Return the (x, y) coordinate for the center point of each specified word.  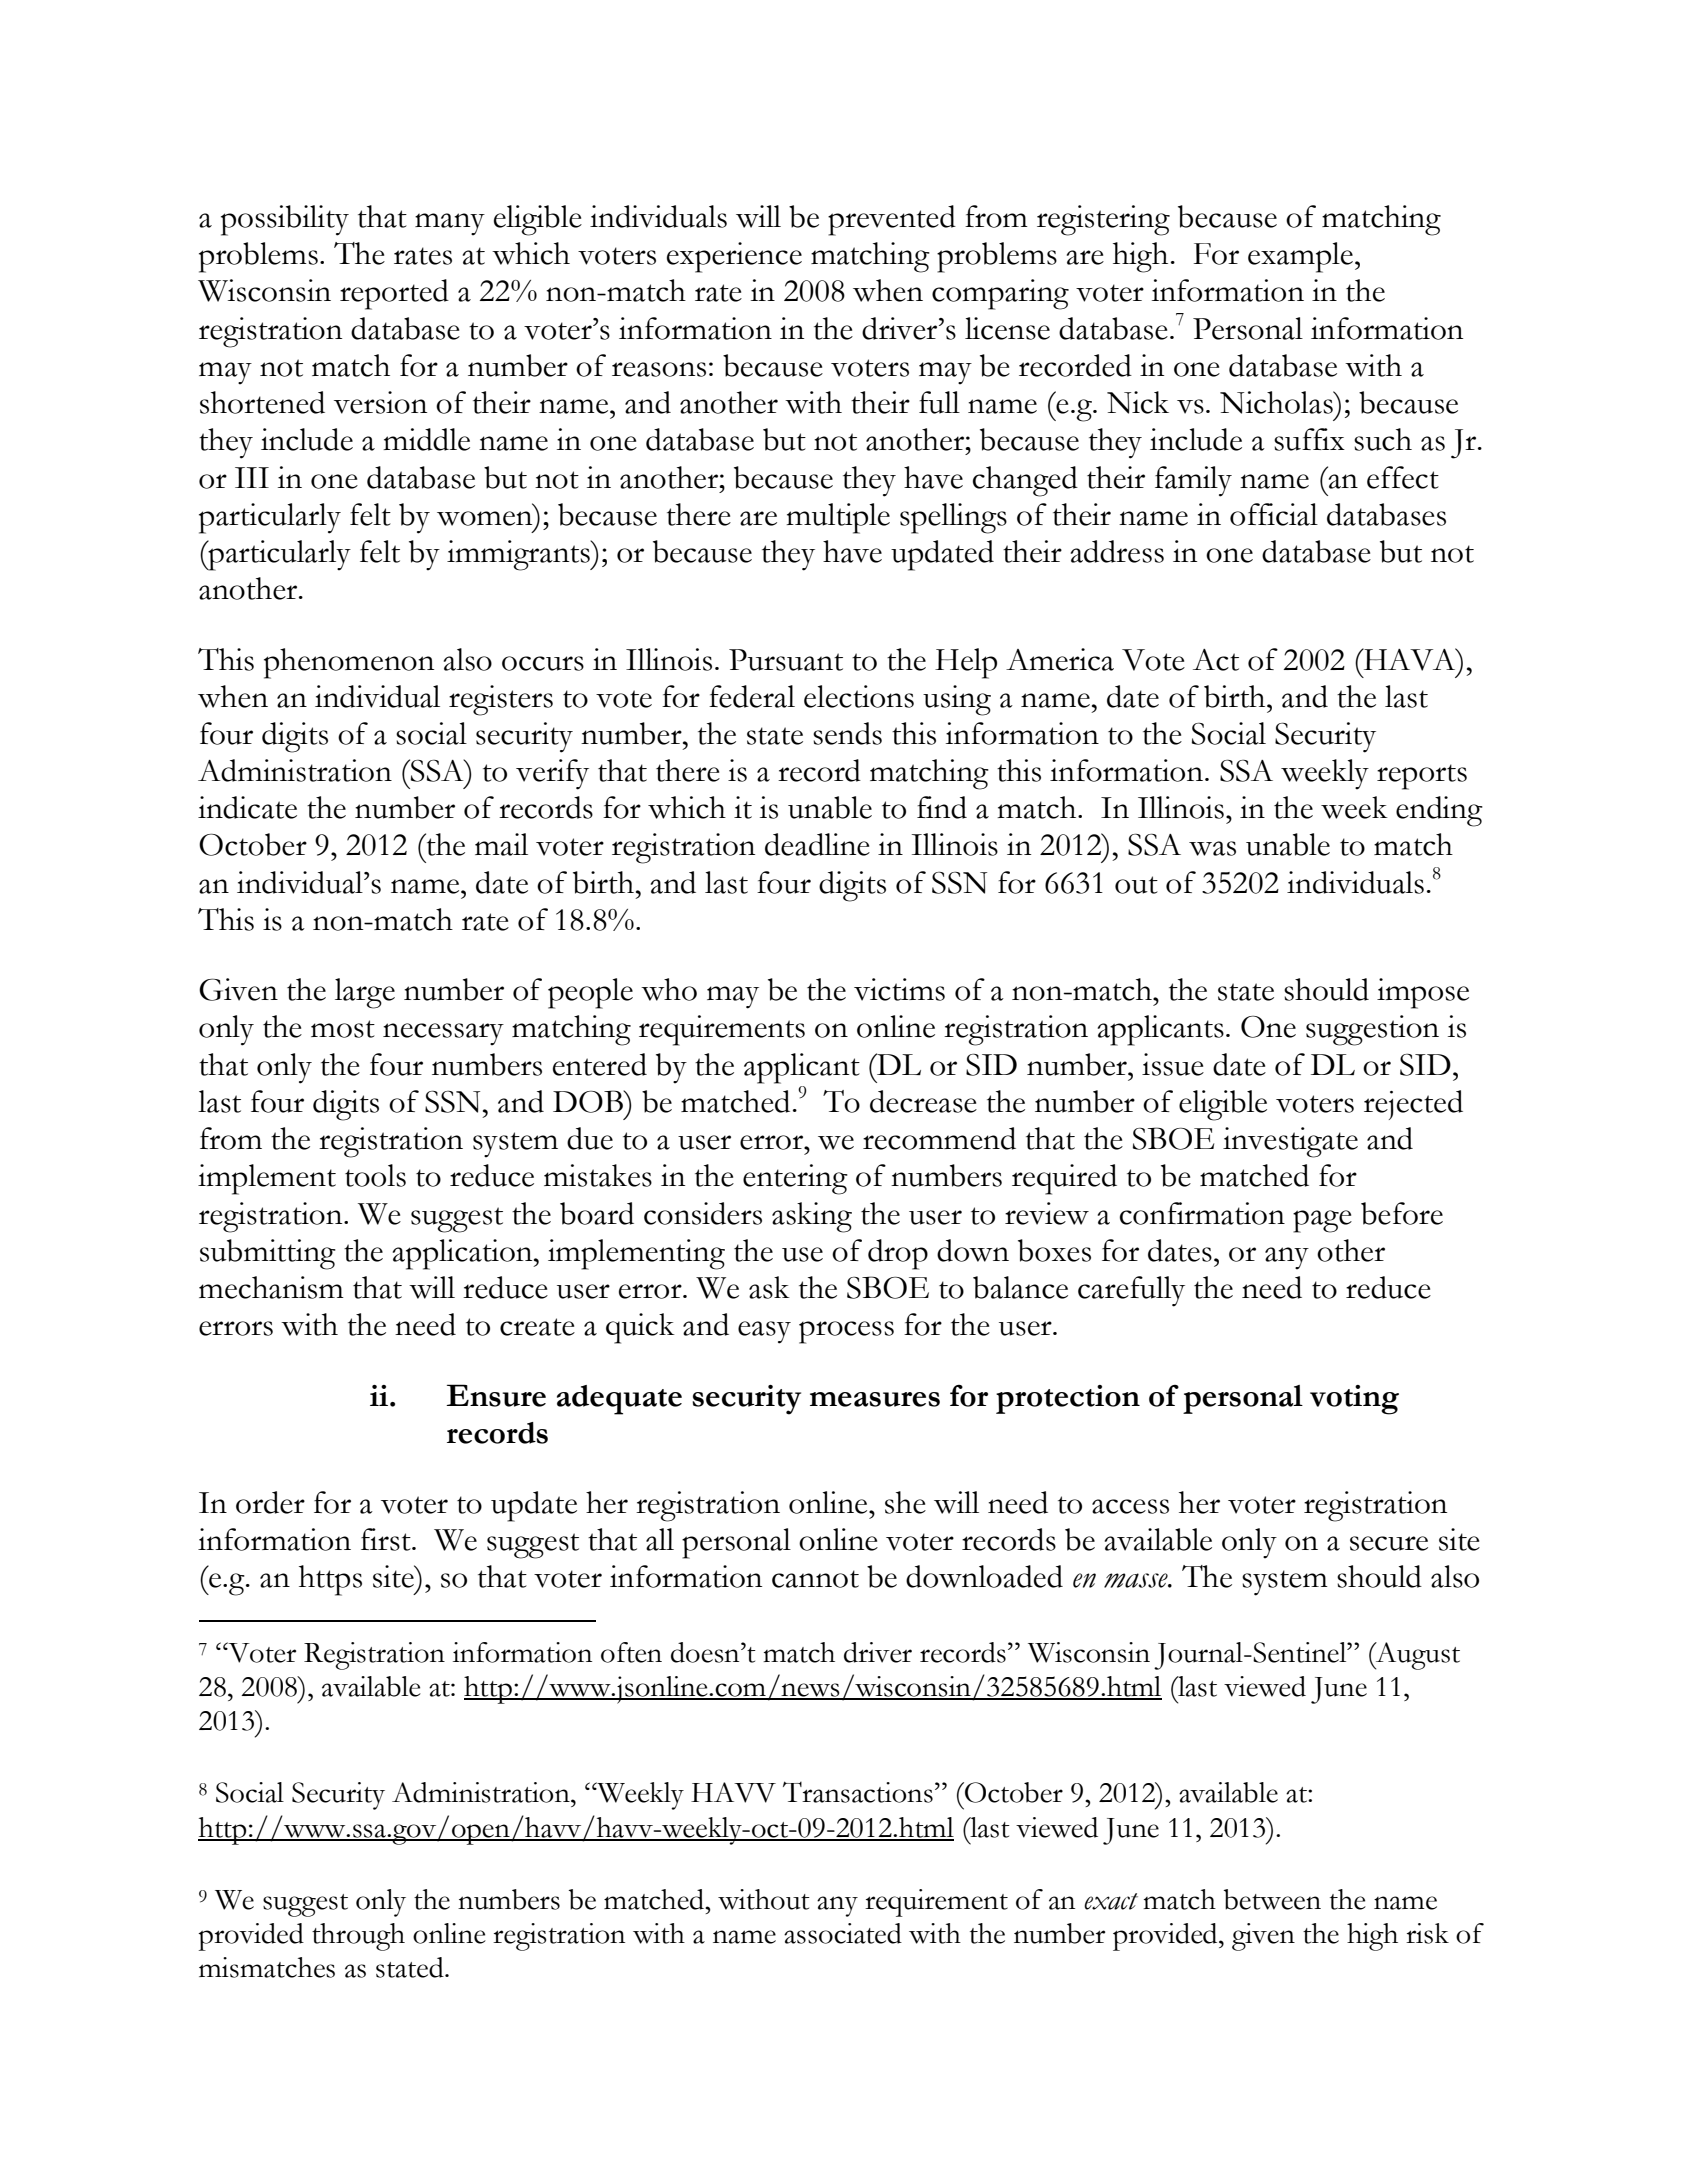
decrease (923, 1101)
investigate (1290, 1142)
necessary (443, 1034)
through (358, 1937)
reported (394, 294)
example (1300, 257)
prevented (892, 220)
